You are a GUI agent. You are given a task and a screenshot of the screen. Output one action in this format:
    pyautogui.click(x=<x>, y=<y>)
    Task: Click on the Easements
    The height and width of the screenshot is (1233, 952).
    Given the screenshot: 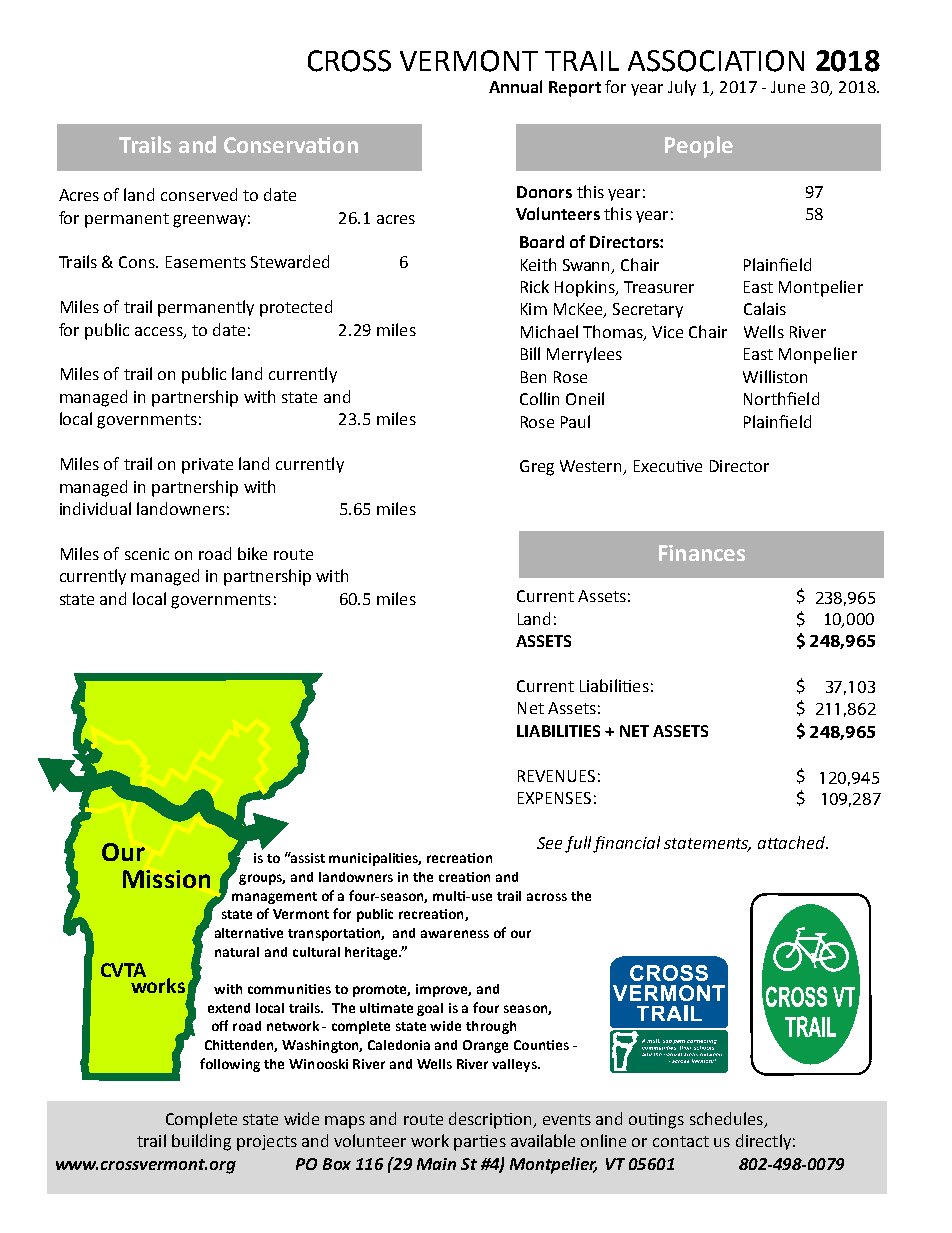 What is the action you would take?
    pyautogui.click(x=206, y=262)
